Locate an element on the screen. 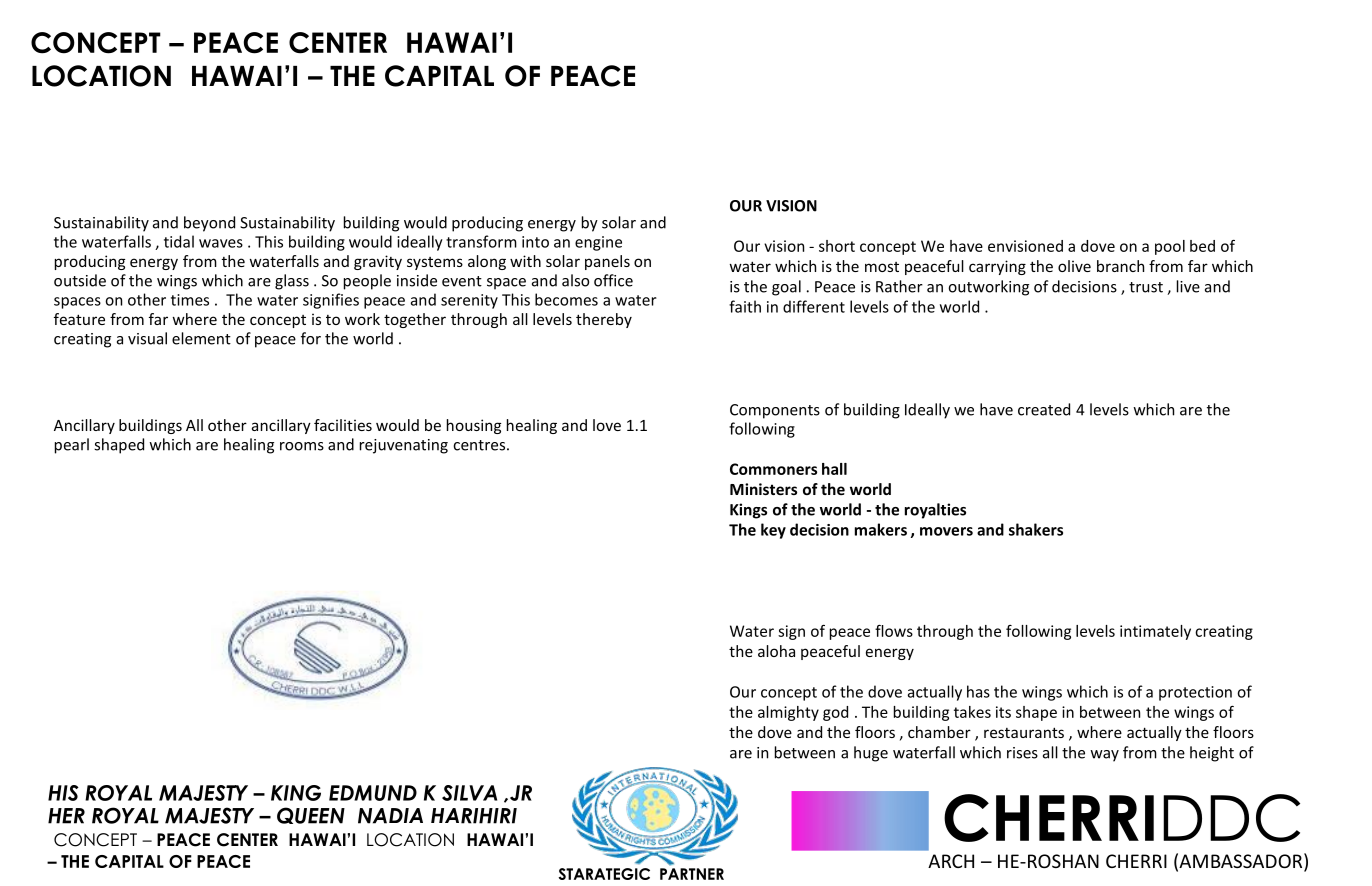  QUEEN is located at coordinates (311, 815).
